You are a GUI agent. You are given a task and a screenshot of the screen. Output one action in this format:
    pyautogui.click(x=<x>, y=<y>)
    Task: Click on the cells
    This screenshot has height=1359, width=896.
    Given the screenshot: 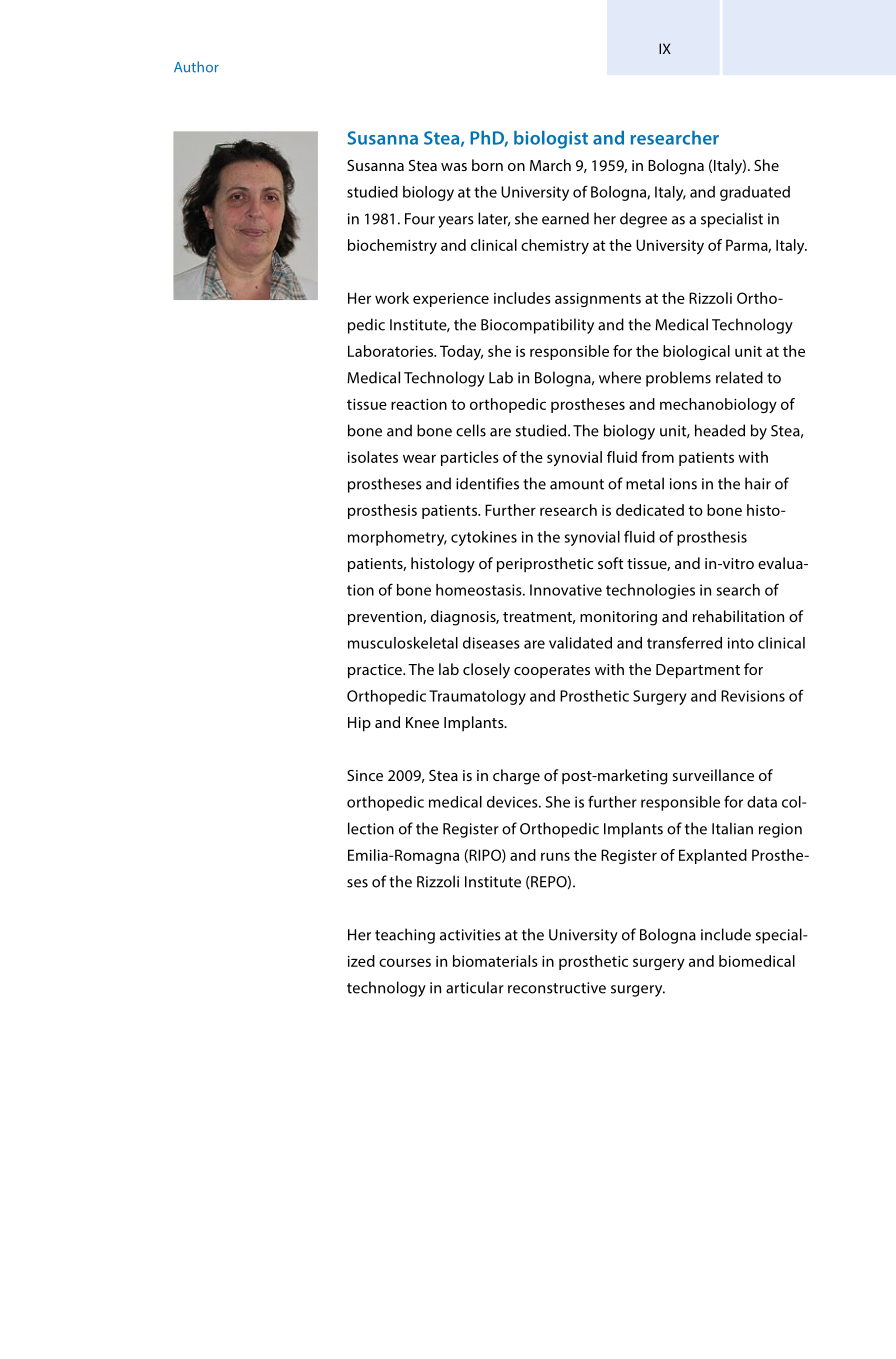 What is the action you would take?
    pyautogui.click(x=471, y=430)
